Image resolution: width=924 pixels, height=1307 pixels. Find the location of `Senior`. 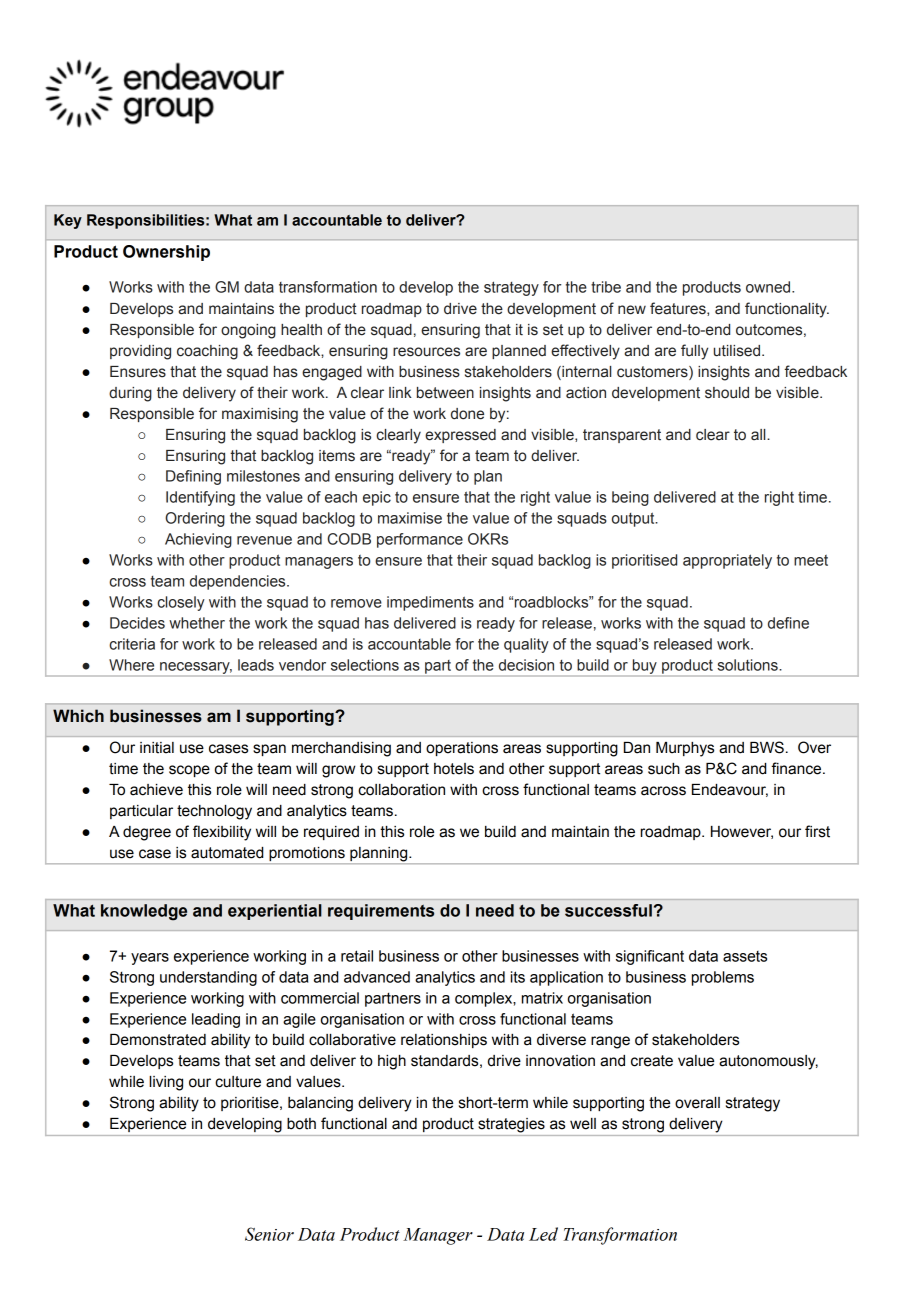

Senior is located at coordinates (269, 1234).
